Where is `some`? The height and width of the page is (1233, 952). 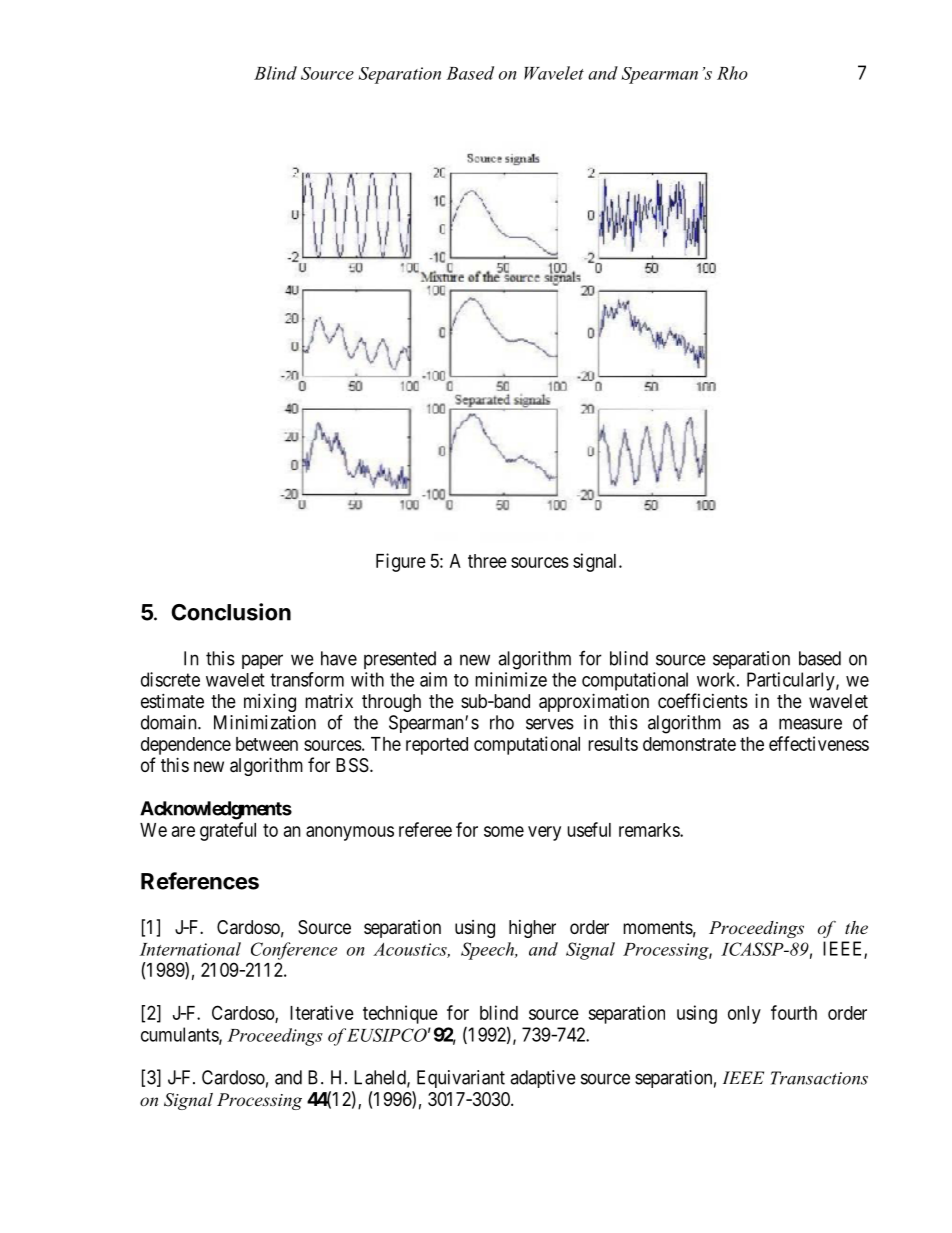
some is located at coordinates (504, 831).
